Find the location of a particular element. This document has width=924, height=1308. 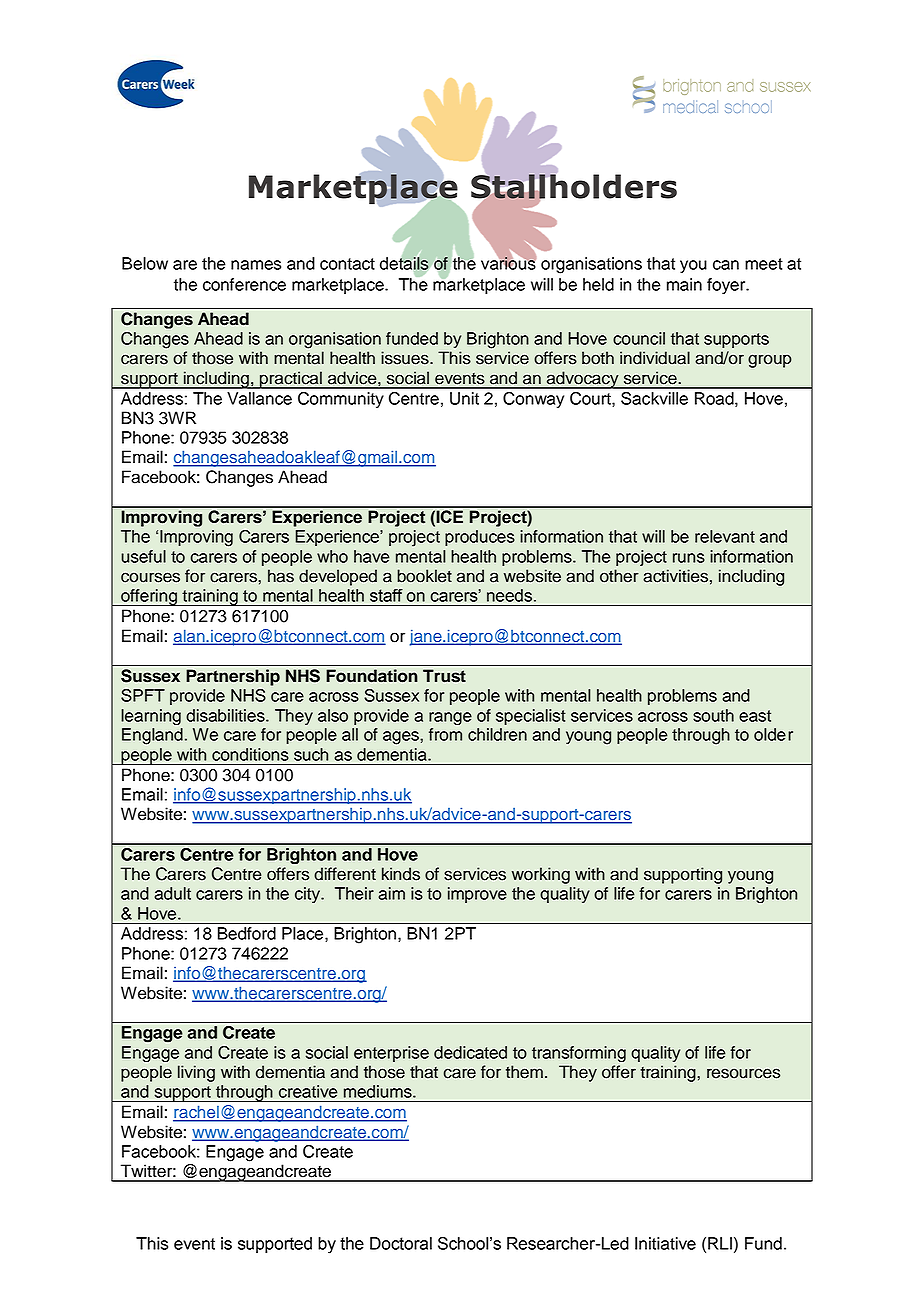

from is located at coordinates (445, 734).
